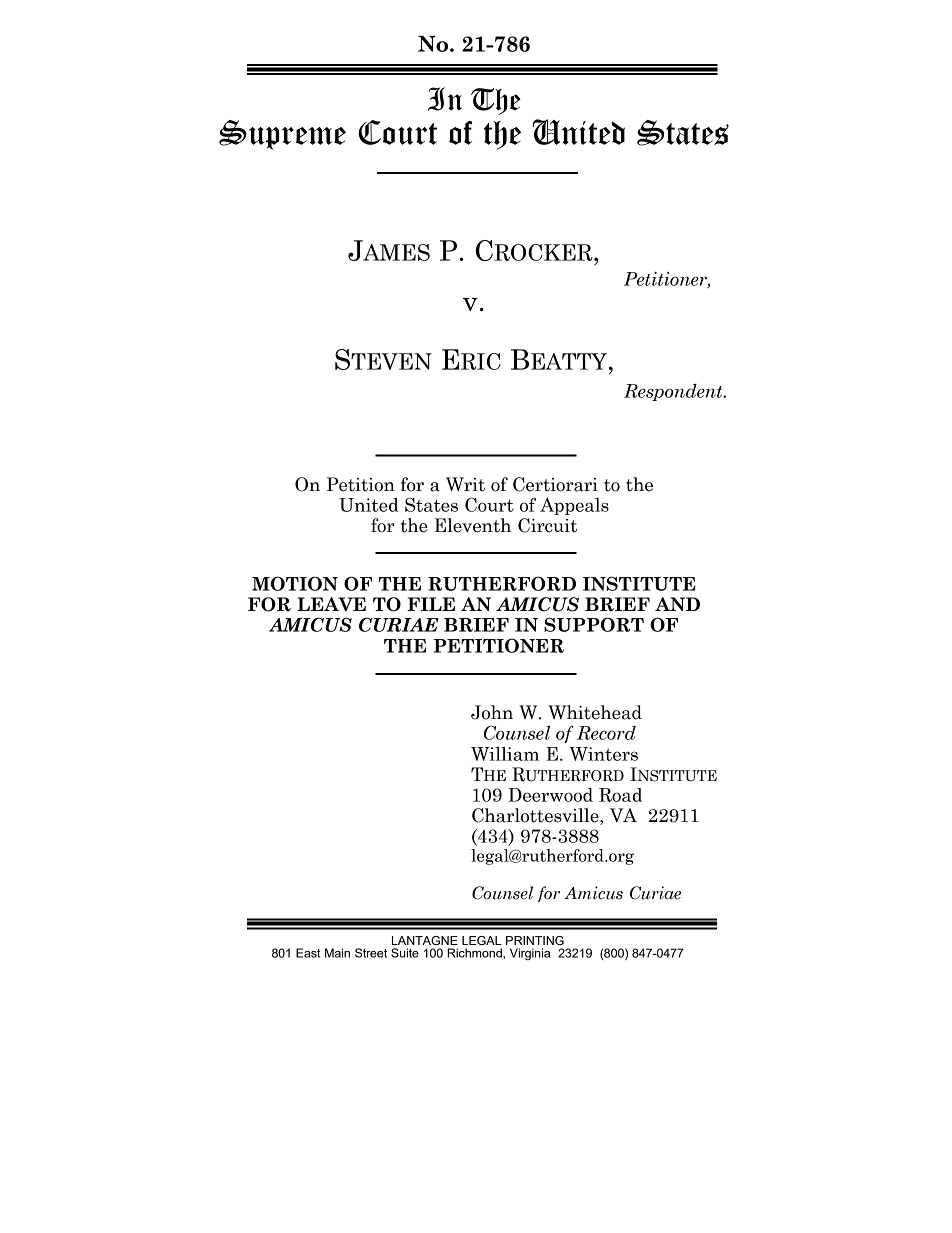 This screenshot has height=1233, width=952. I want to click on LEAVE, so click(331, 604).
